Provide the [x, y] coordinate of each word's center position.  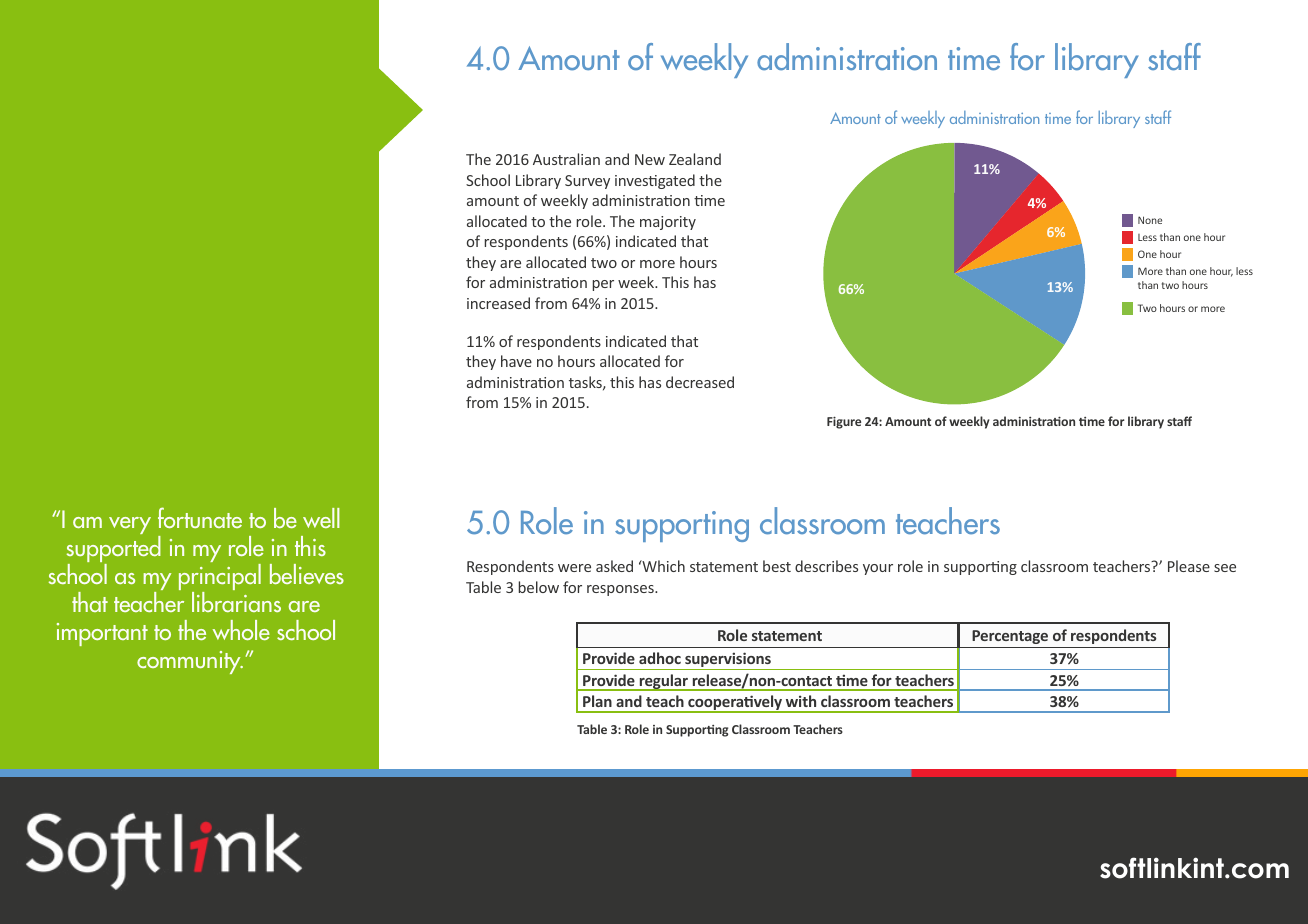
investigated [655, 181]
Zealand [695, 159]
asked [614, 566]
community [190, 662]
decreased [700, 382]
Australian [566, 159]
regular [663, 682]
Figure [844, 422]
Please [1189, 566]
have [516, 361]
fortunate [200, 517]
